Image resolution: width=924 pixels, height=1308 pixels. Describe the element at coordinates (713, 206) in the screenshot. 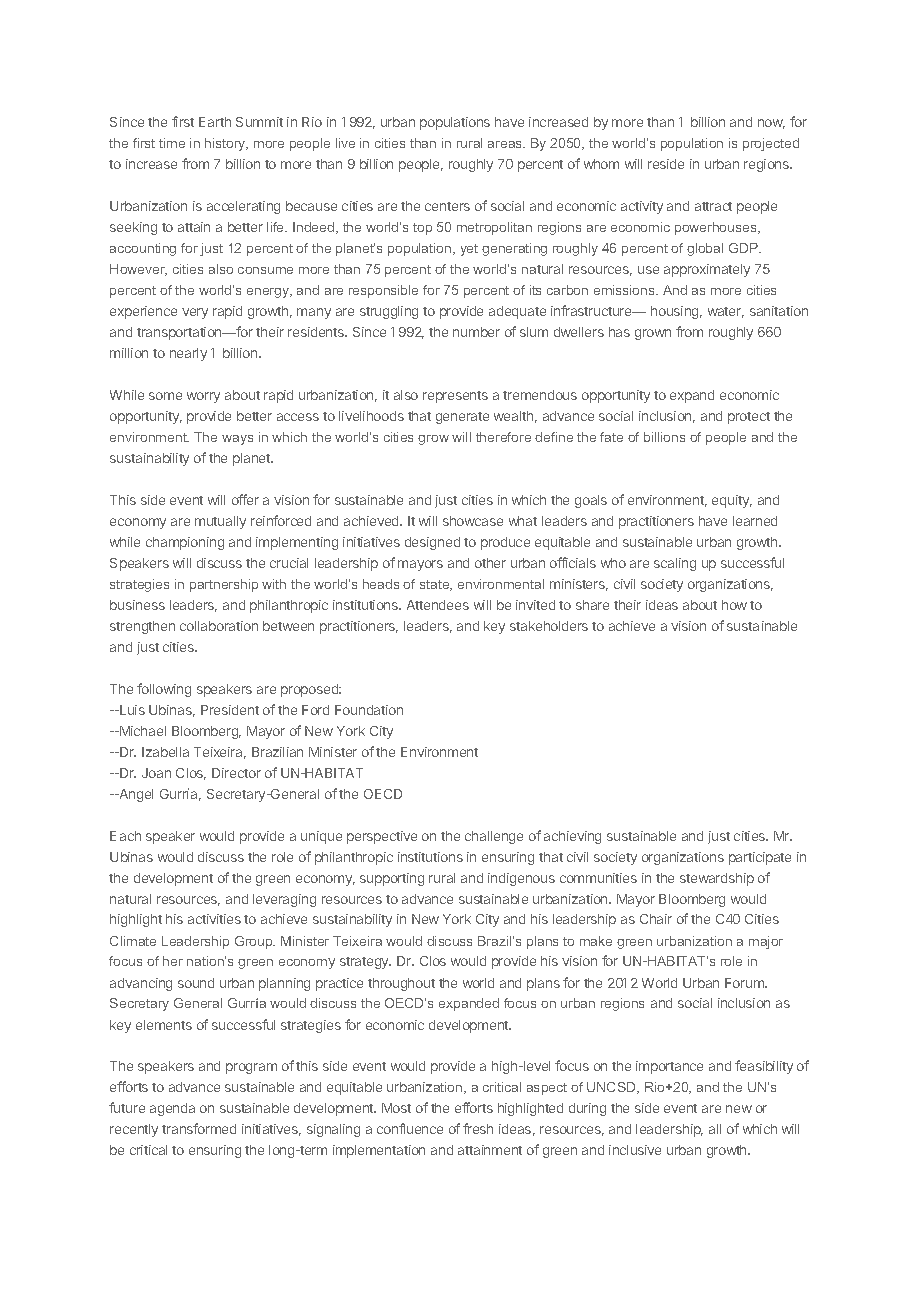

I see `attract` at that location.
